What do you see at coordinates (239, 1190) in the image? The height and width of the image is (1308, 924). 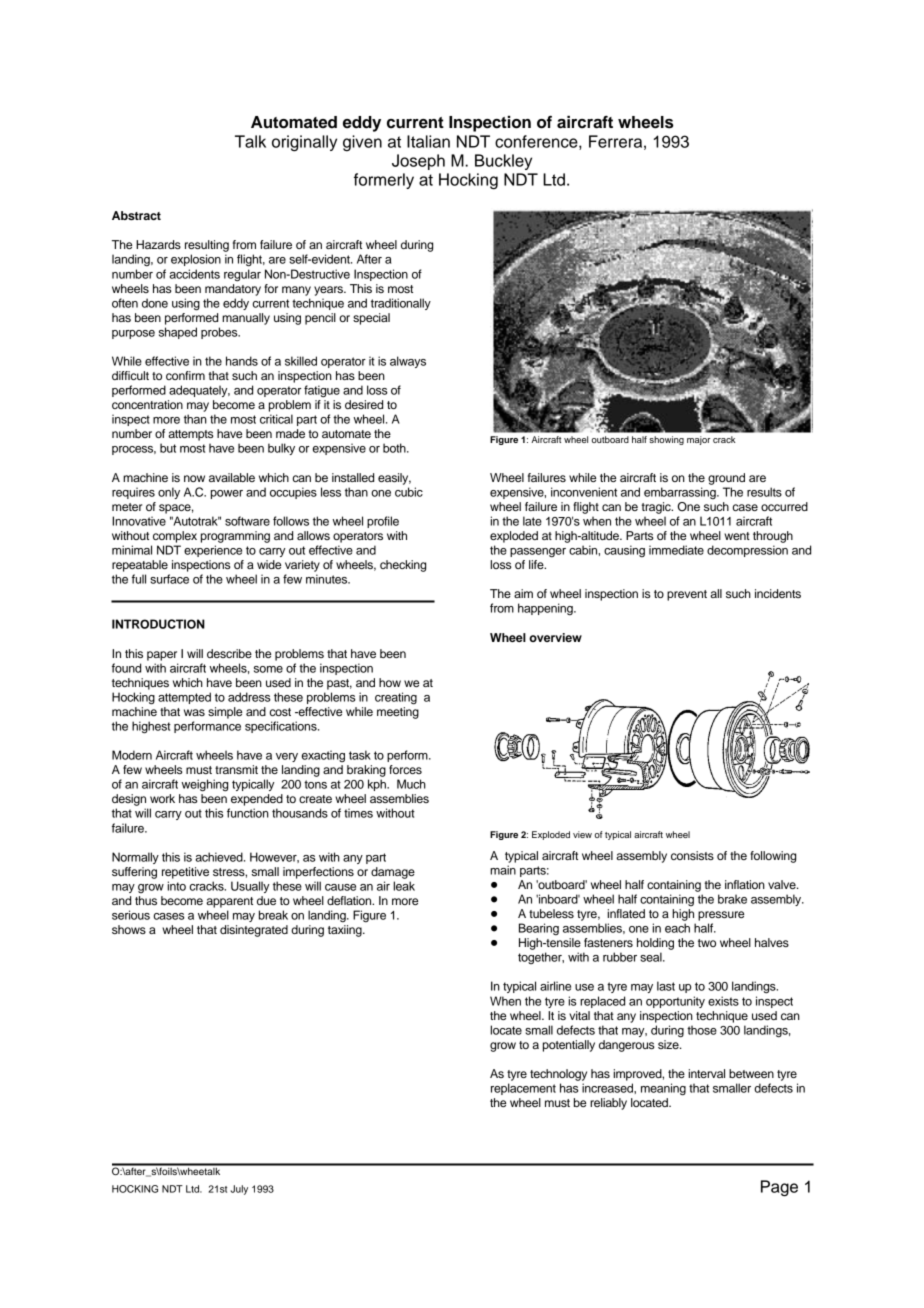 I see `July` at bounding box center [239, 1190].
